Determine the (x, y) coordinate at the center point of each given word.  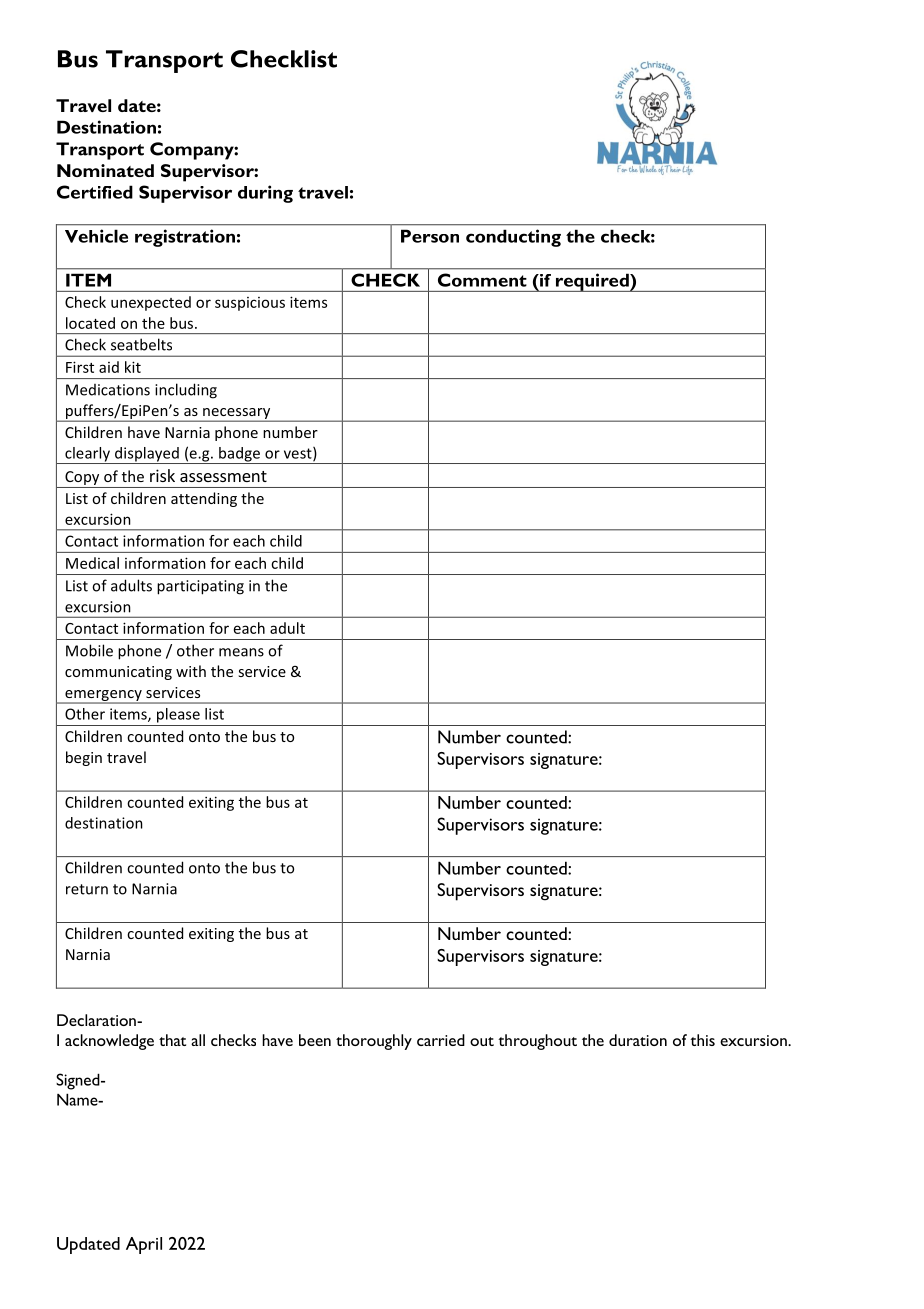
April (144, 1245)
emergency (103, 696)
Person (430, 236)
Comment (482, 280)
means (241, 652)
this (702, 1040)
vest (299, 454)
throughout (537, 1042)
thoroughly (374, 1042)
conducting (513, 238)
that (172, 1040)
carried (441, 1040)
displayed (147, 455)
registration (185, 238)
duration (638, 1040)
